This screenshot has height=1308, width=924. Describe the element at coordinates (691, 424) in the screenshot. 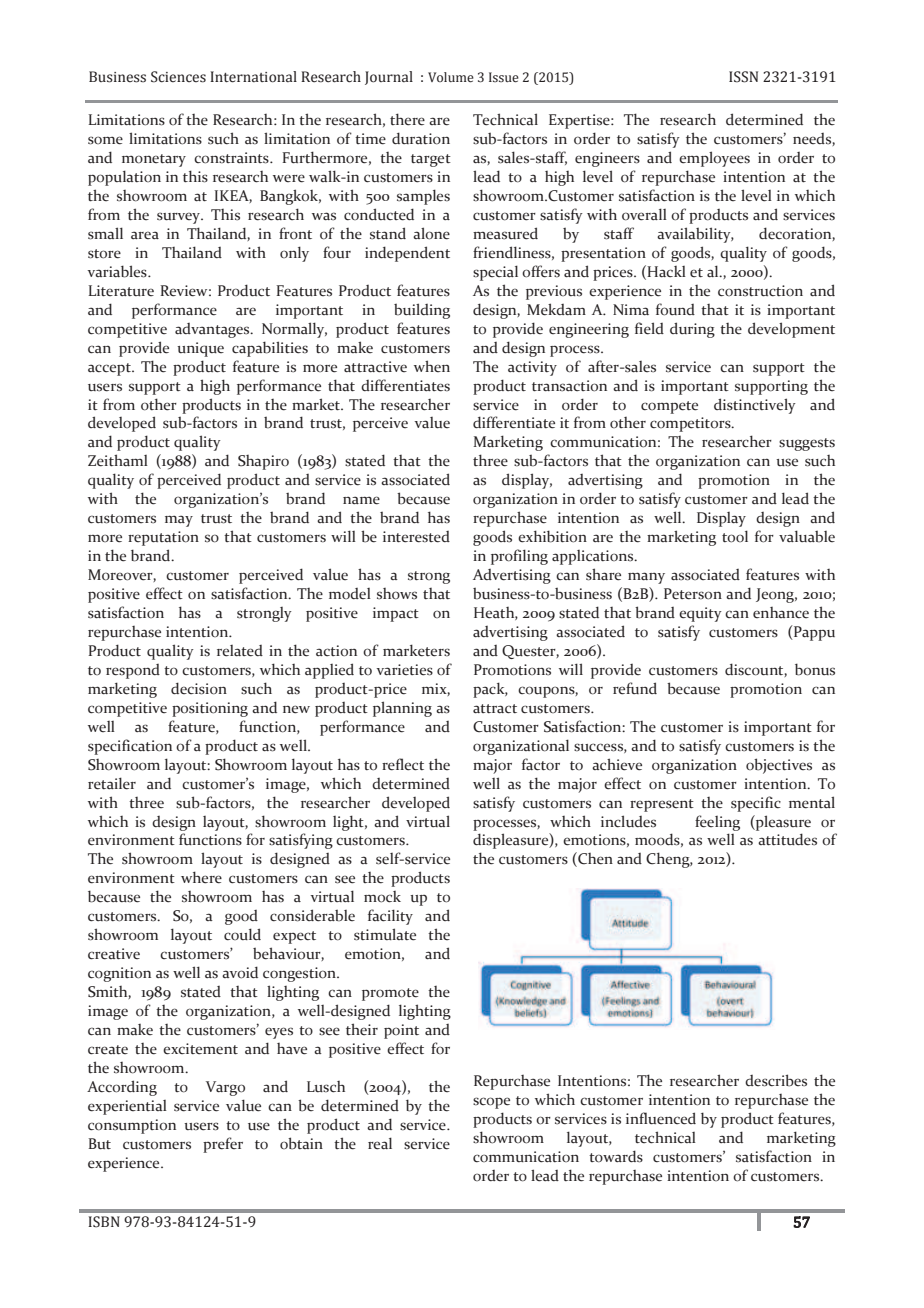

I see `competitors` at that location.
